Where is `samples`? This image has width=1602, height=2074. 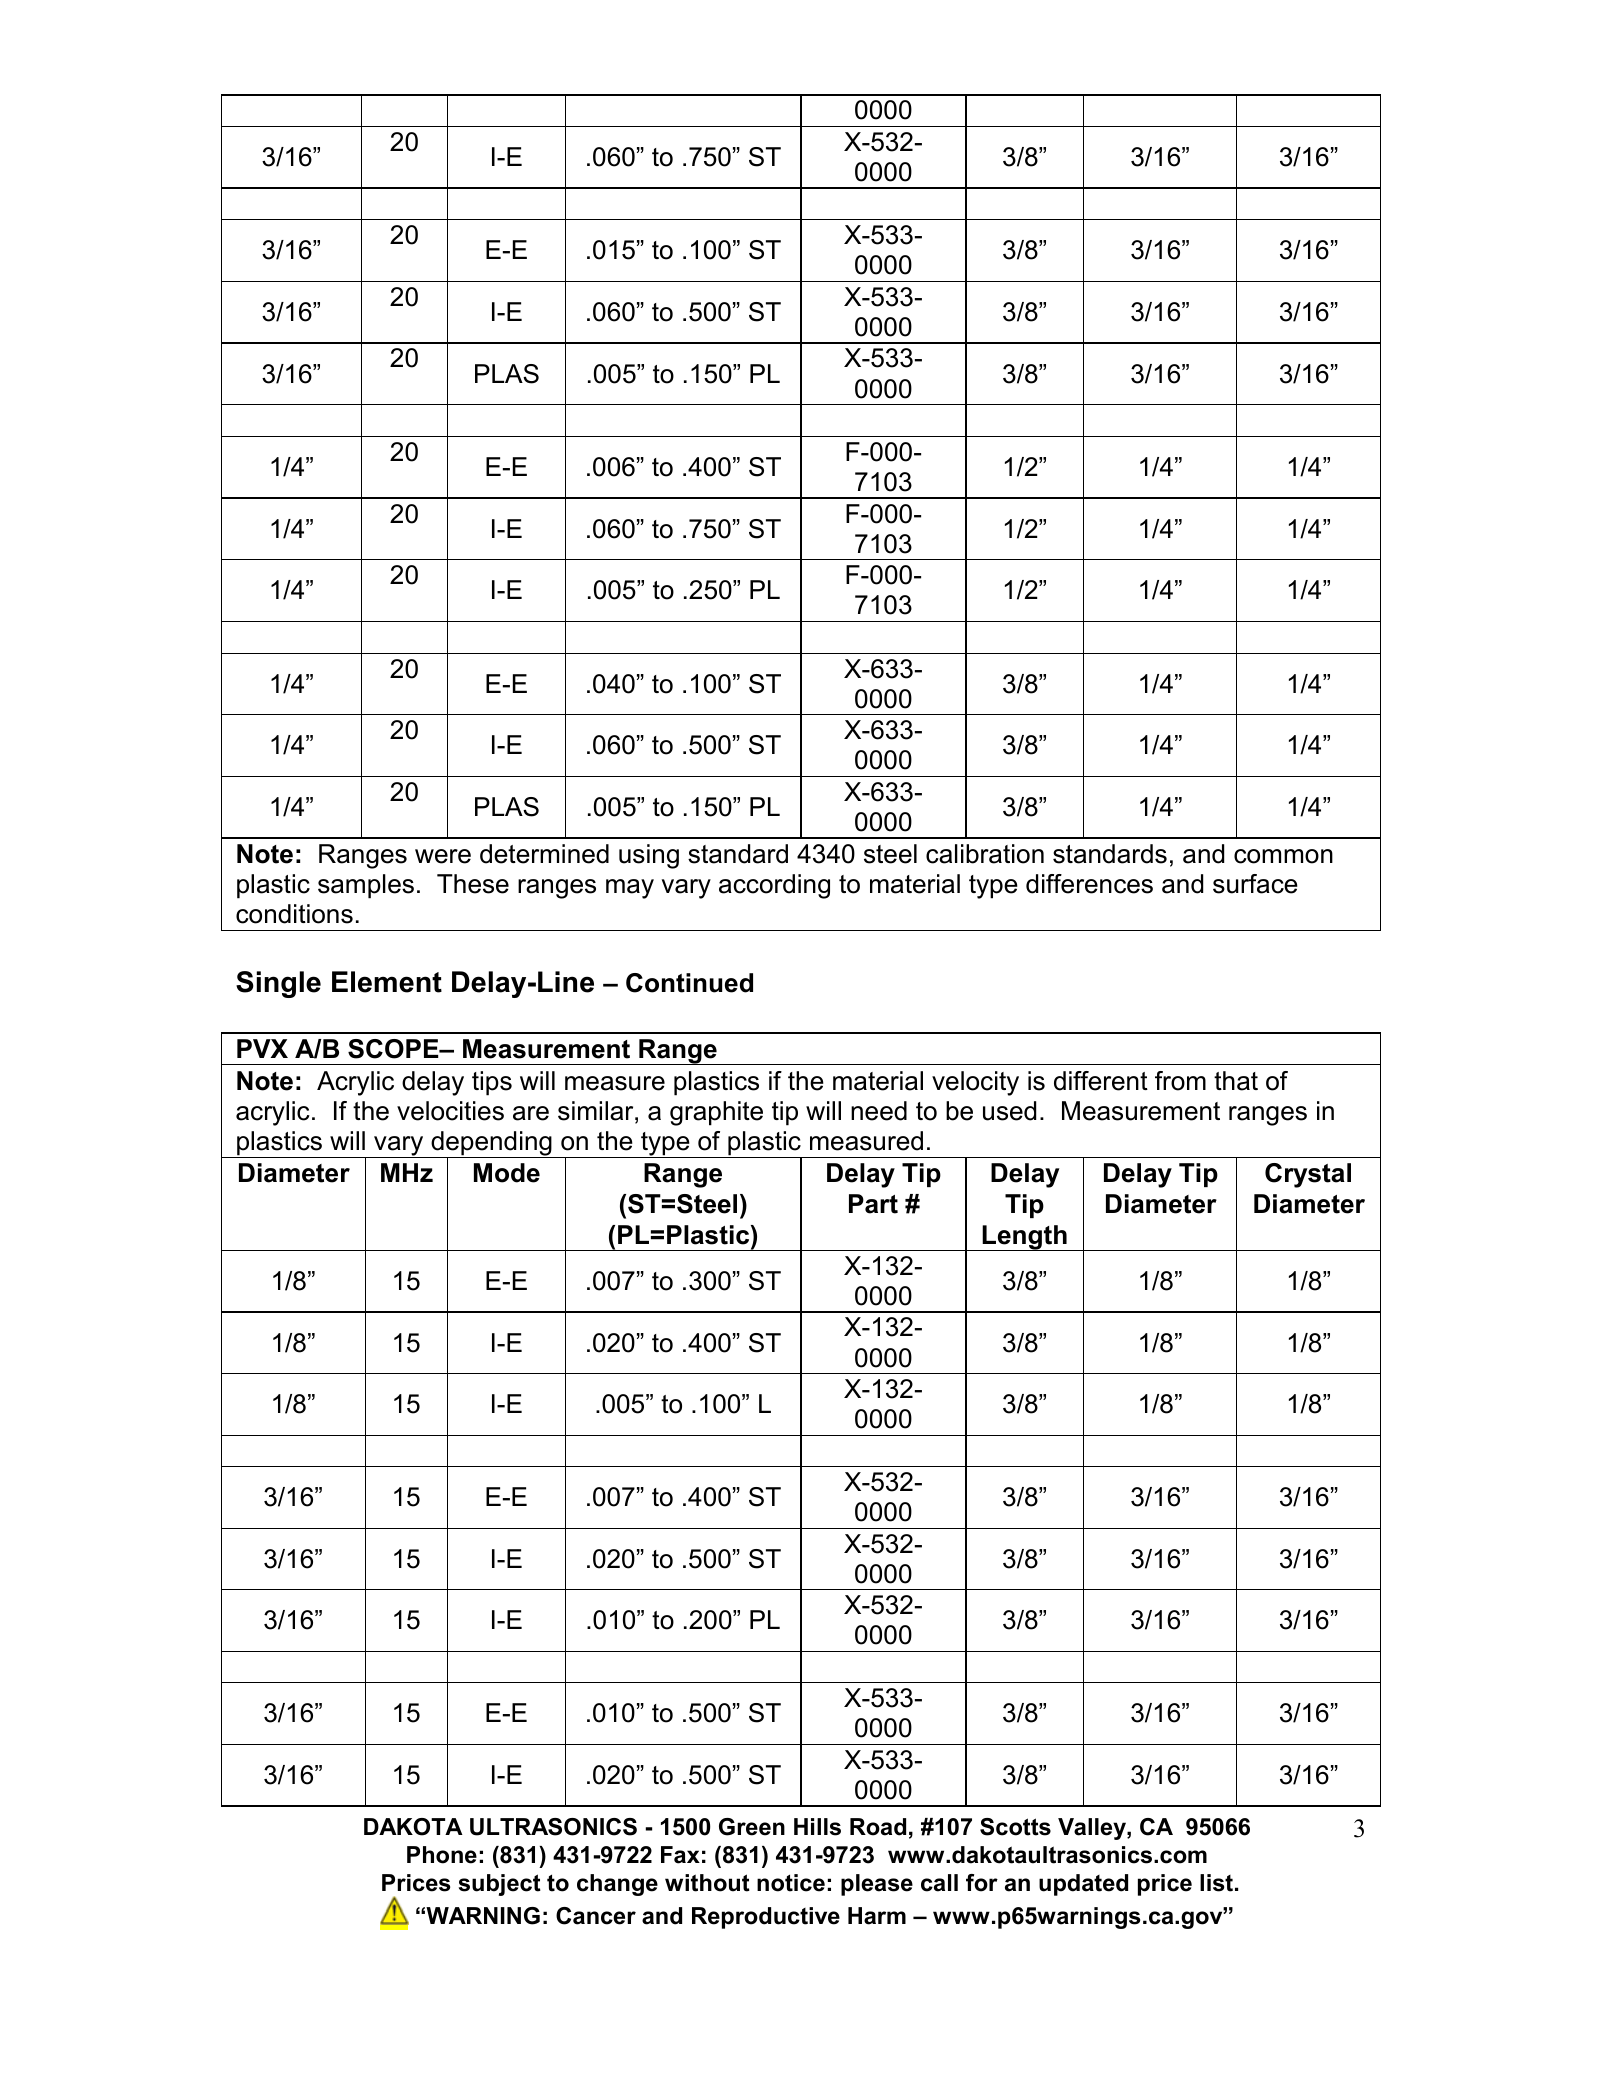
samples is located at coordinates (366, 886).
